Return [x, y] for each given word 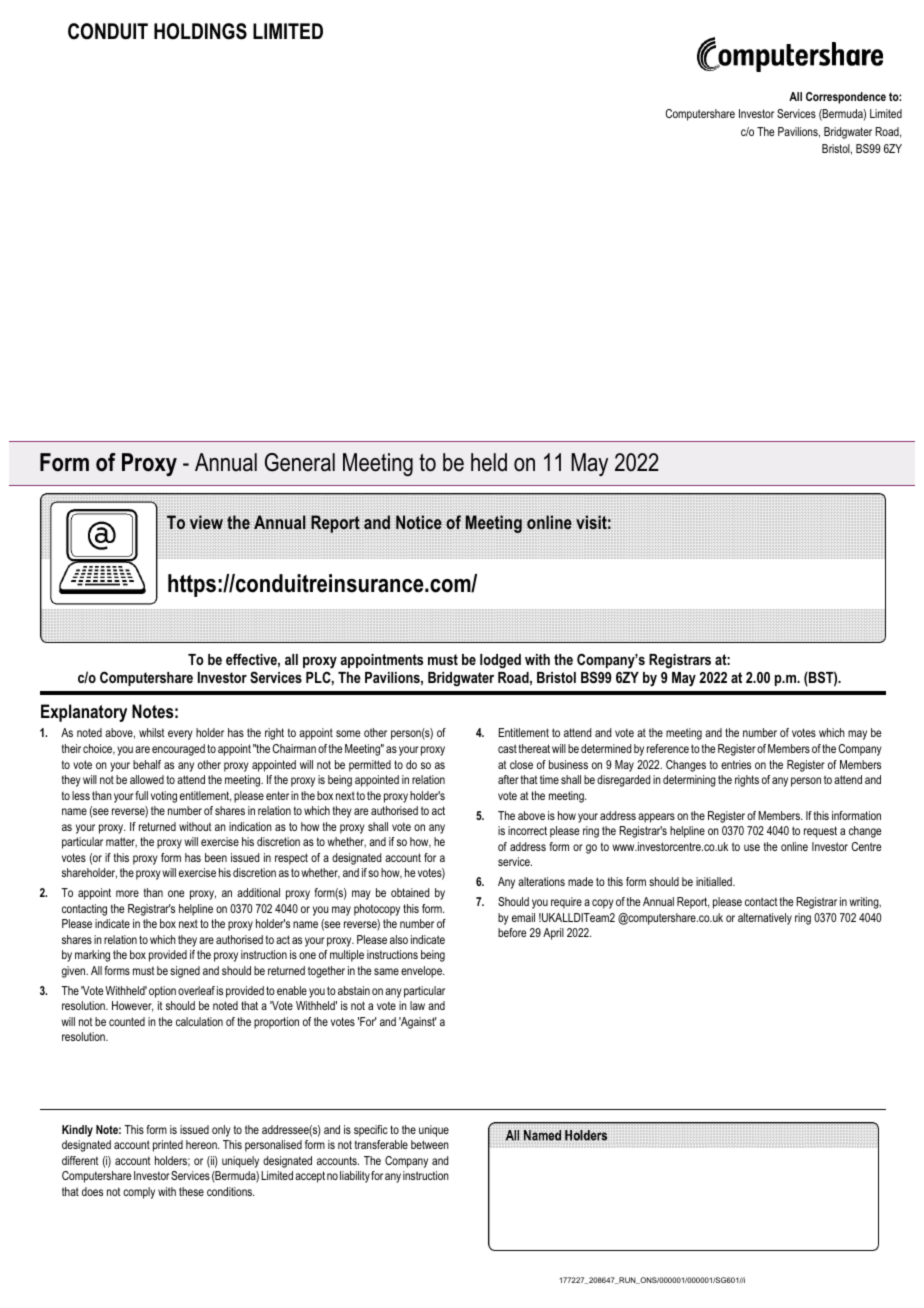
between [430, 1144]
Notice [419, 522]
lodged [500, 661]
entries [736, 764]
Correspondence [846, 98]
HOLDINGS [200, 31]
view [206, 522]
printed [168, 1146]
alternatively [765, 919]
